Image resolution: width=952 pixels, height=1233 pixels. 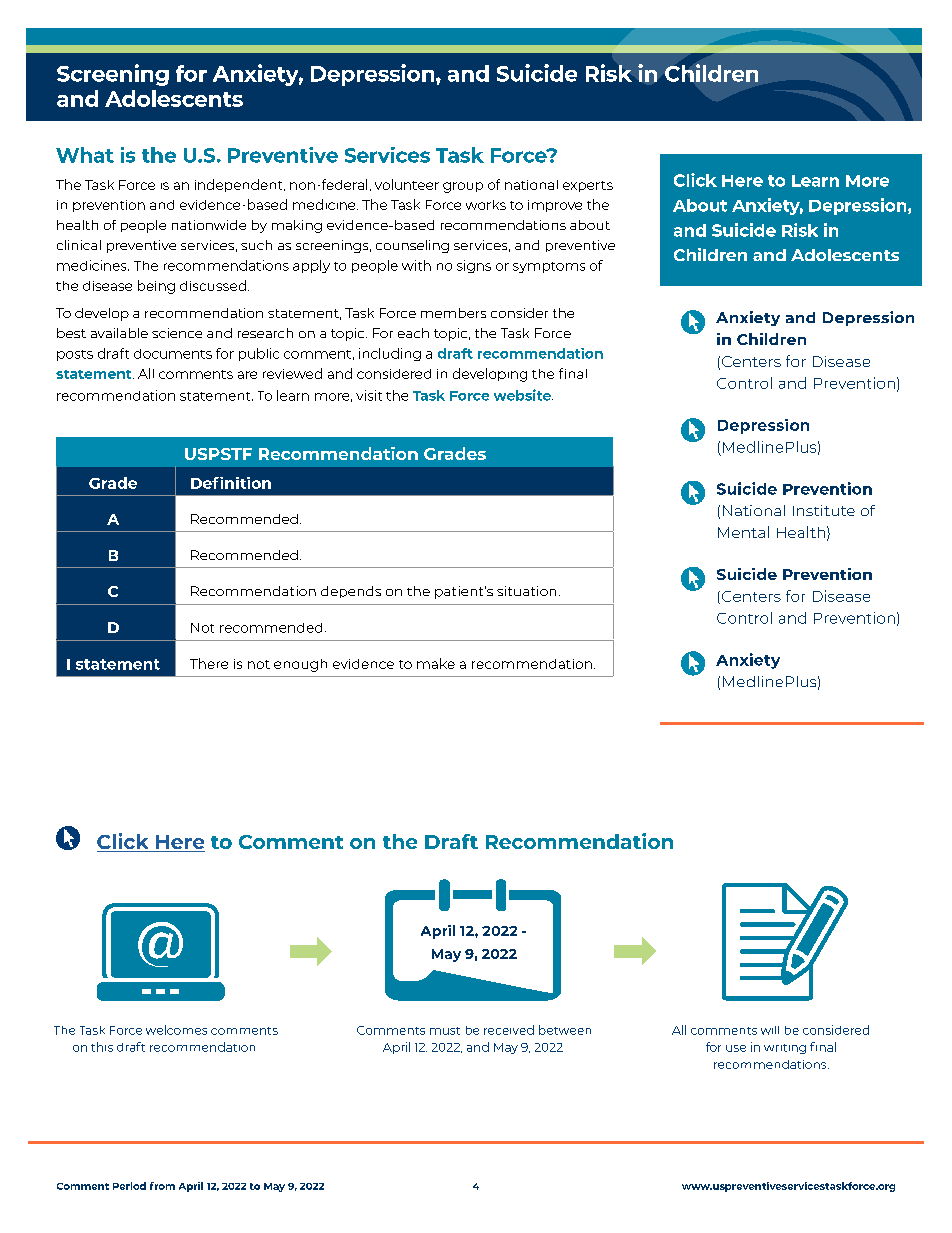 I want to click on use, so click(x=736, y=1048).
